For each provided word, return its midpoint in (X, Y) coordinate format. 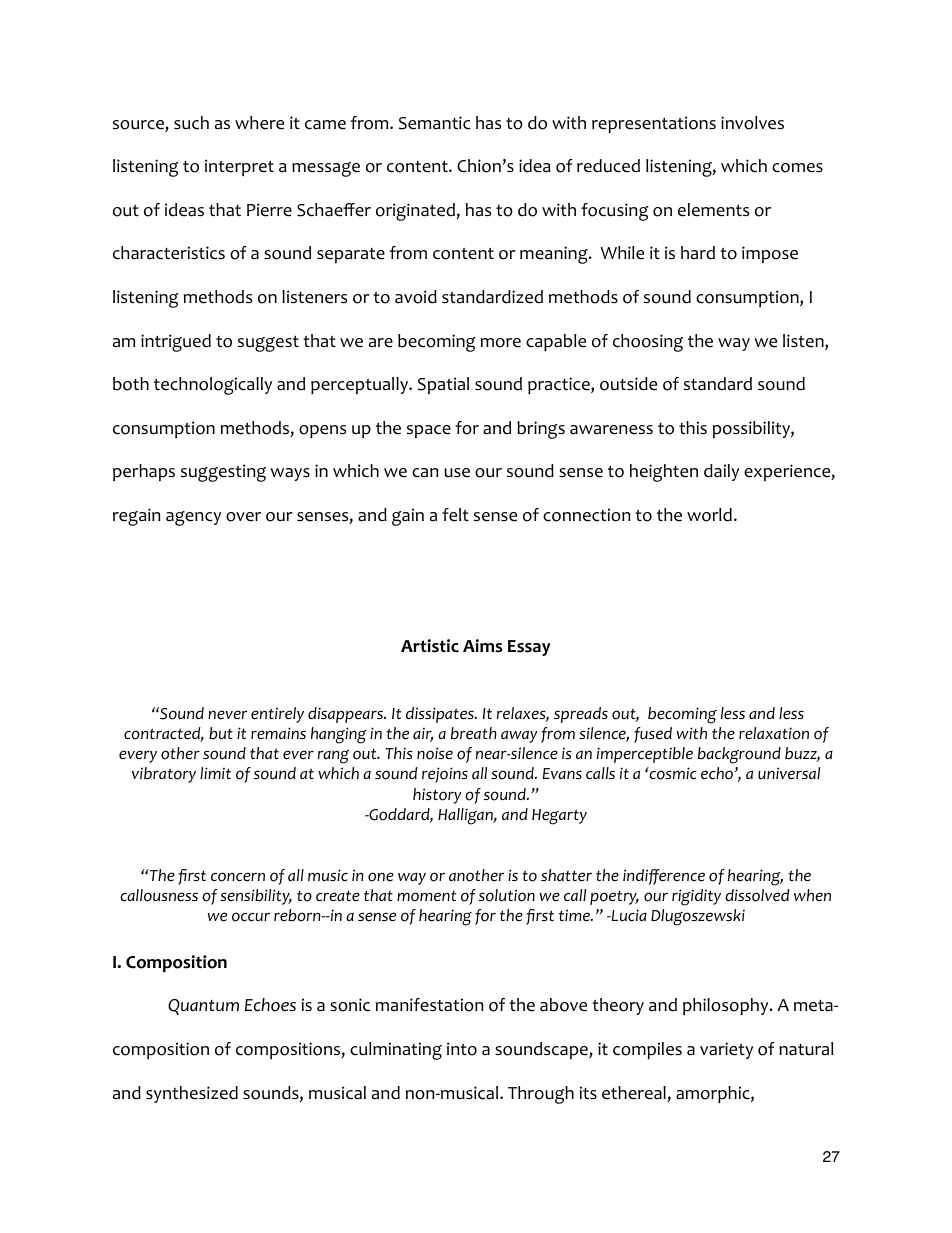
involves (752, 123)
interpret (239, 167)
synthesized (192, 1094)
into (462, 1049)
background (739, 755)
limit (215, 773)
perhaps (144, 472)
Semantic (435, 123)
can (425, 473)
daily (721, 472)
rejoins (445, 775)
